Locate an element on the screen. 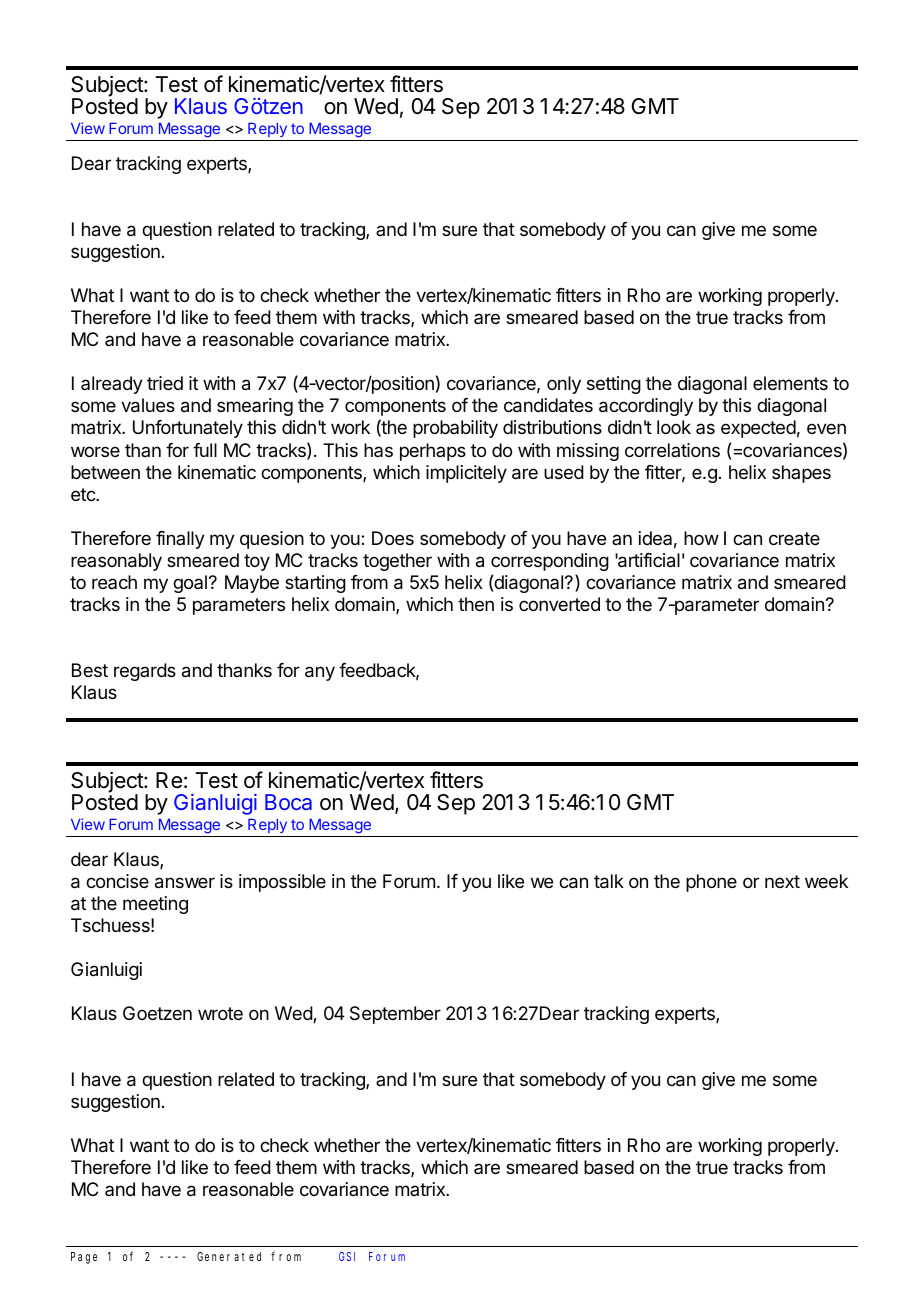 Image resolution: width=924 pixels, height=1308 pixels. goal is located at coordinates (190, 584).
